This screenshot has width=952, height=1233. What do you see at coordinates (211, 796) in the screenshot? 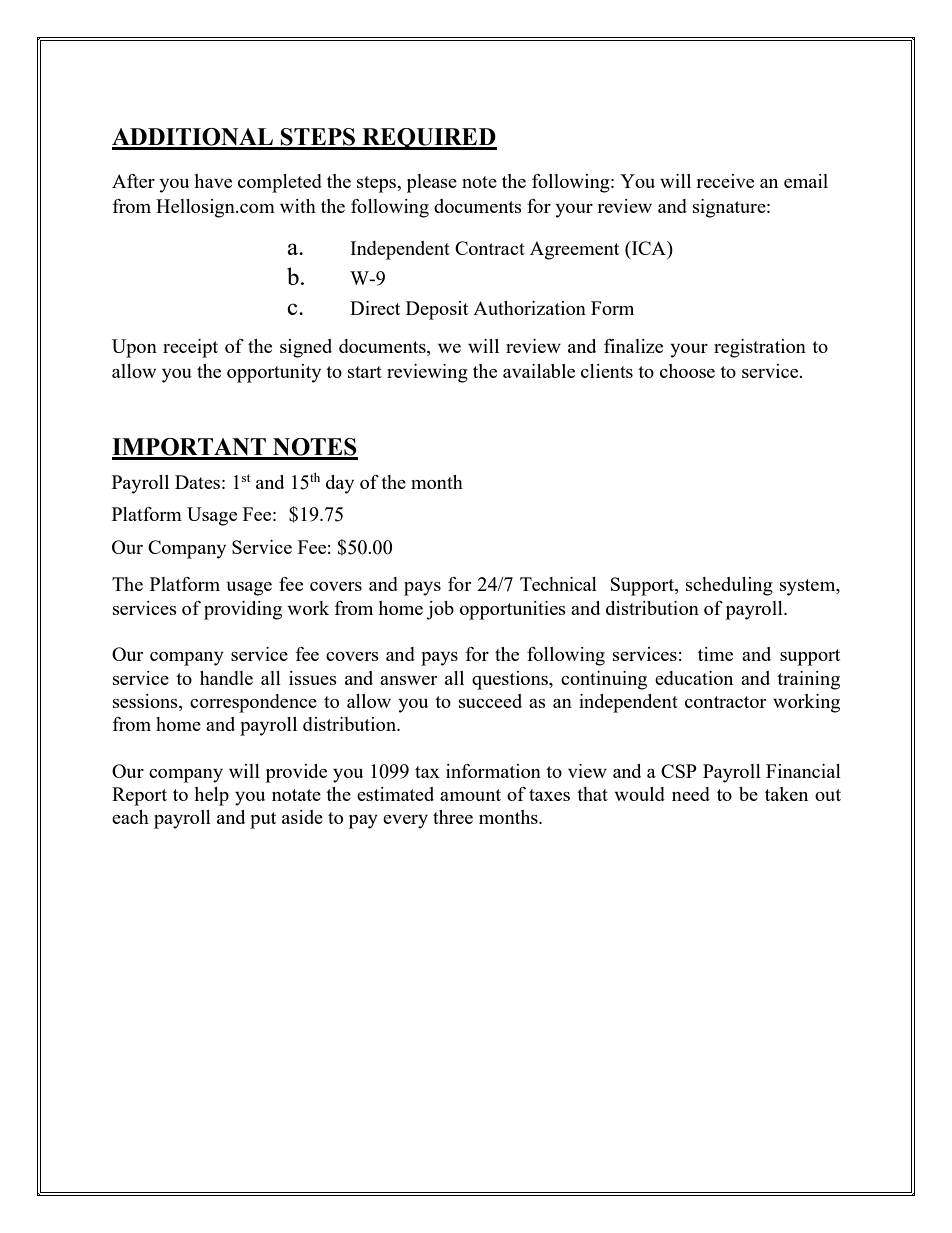
I see `help` at bounding box center [211, 796].
